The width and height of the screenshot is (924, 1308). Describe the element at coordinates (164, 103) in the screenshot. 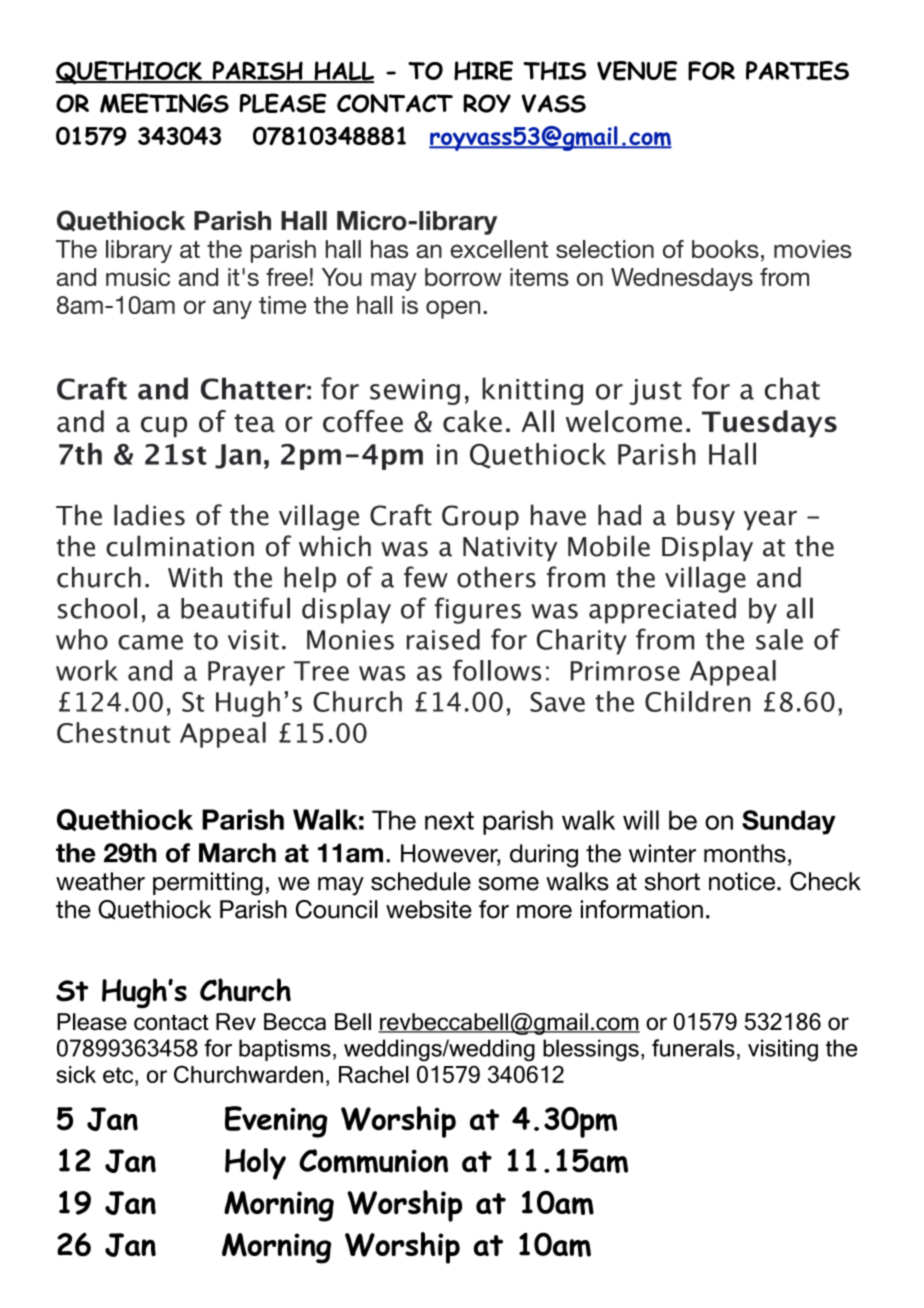

I see `MEETINGS` at that location.
